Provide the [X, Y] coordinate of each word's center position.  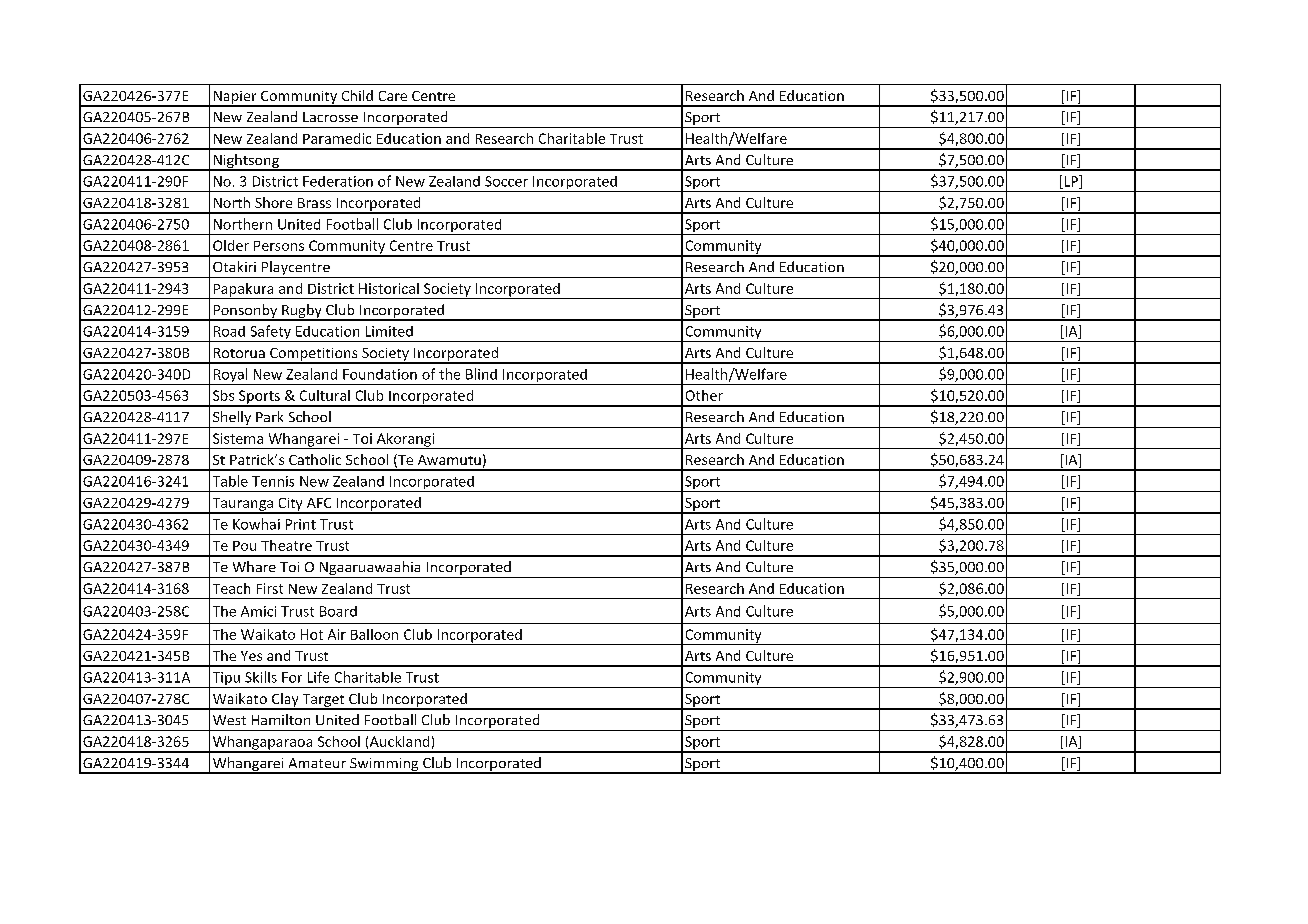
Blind [481, 374]
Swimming [384, 766]
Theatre [286, 545]
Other [704, 395]
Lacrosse [330, 117]
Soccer [506, 181]
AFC [319, 503]
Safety [270, 333]
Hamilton [281, 719]
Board [338, 611]
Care [393, 96]
